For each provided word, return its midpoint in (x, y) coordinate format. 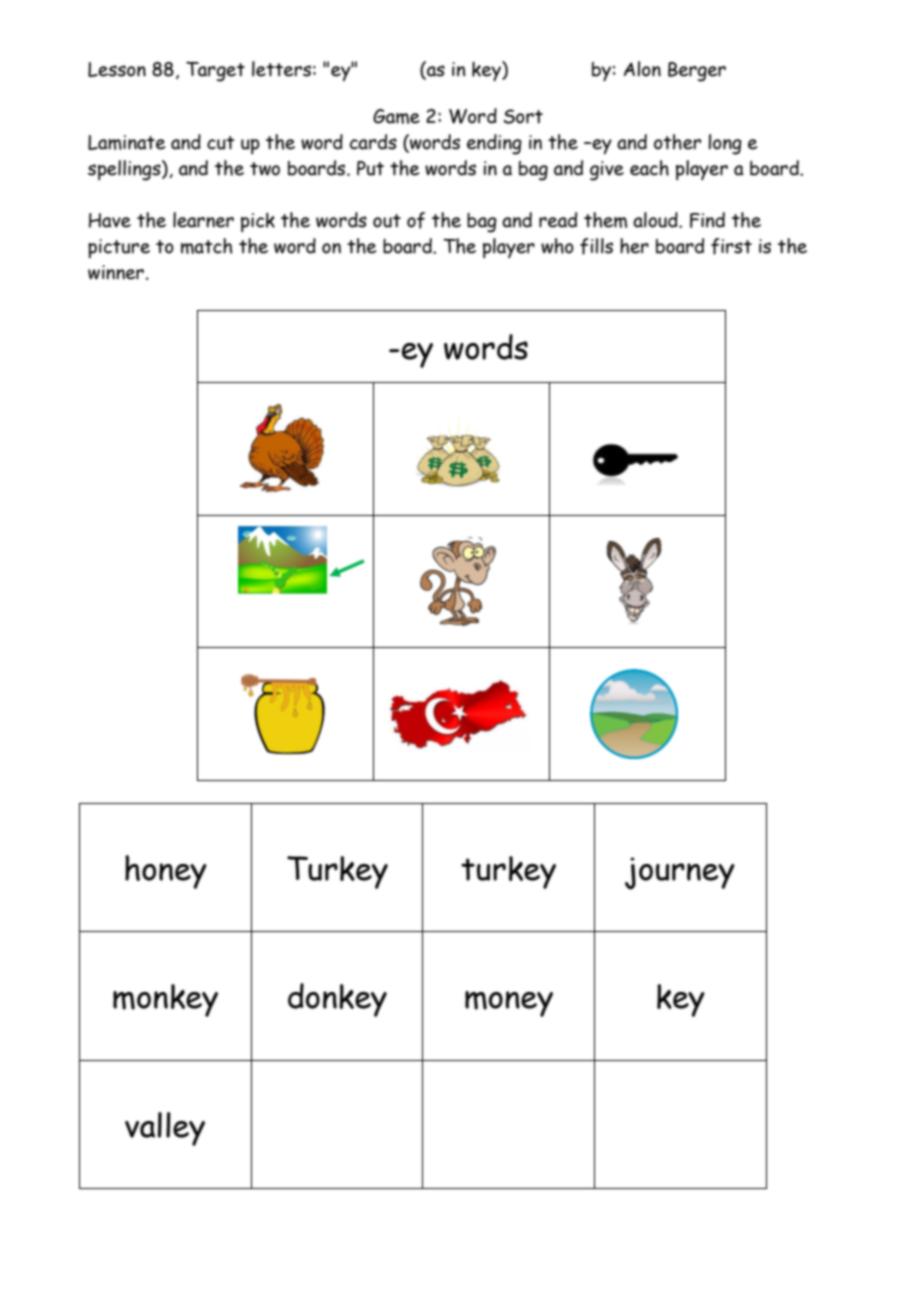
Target (215, 72)
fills (596, 246)
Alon (642, 69)
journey (680, 873)
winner (116, 272)
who (557, 246)
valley (165, 1129)
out (387, 221)
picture (119, 248)
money (509, 1004)
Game (396, 116)
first (731, 246)
